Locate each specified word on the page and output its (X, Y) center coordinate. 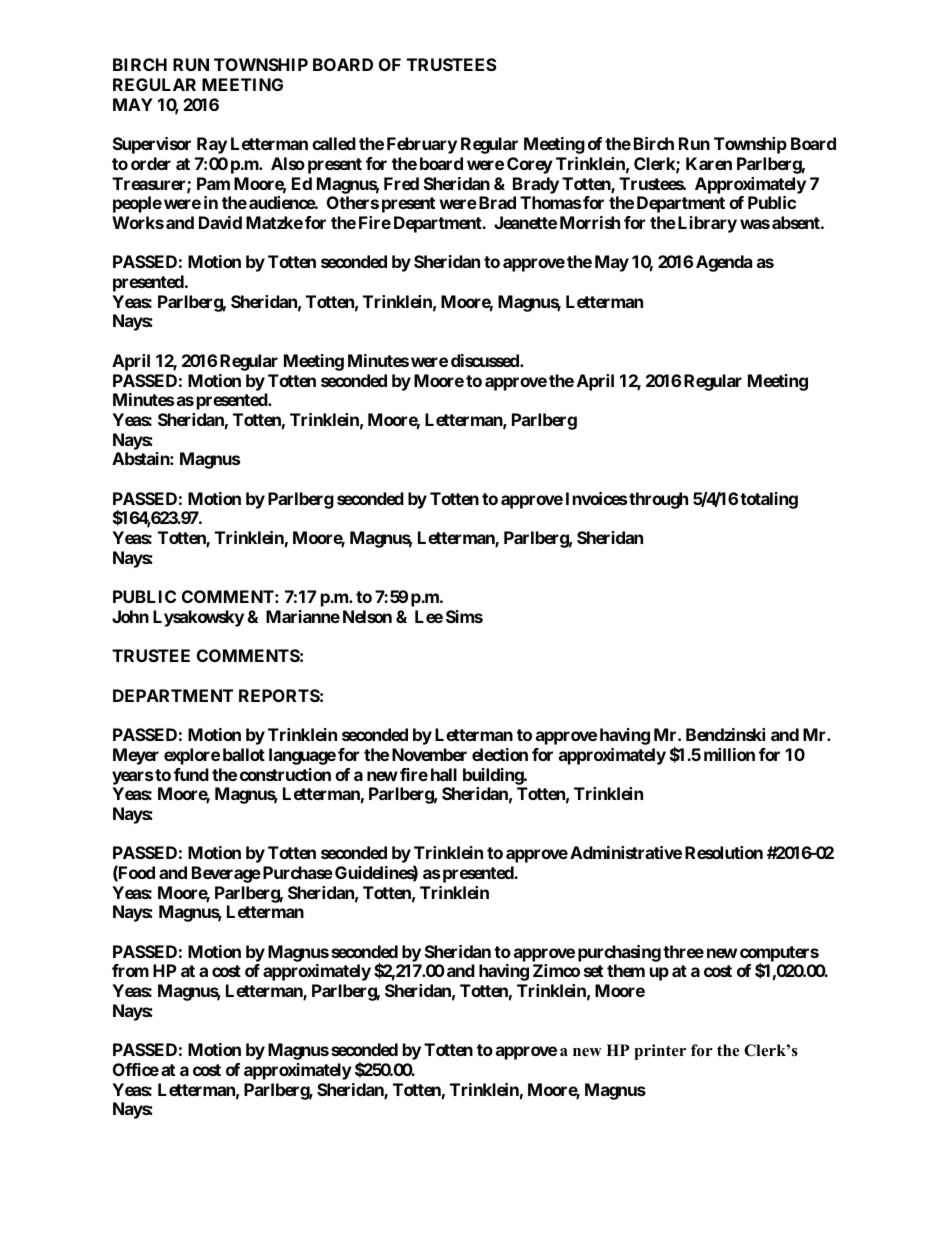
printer (660, 1052)
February (422, 145)
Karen (709, 163)
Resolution (724, 852)
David (220, 222)
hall (444, 774)
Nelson (367, 616)
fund (191, 774)
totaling (769, 500)
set (593, 971)
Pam (213, 183)
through (658, 500)
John (130, 616)
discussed (486, 360)
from (130, 970)
